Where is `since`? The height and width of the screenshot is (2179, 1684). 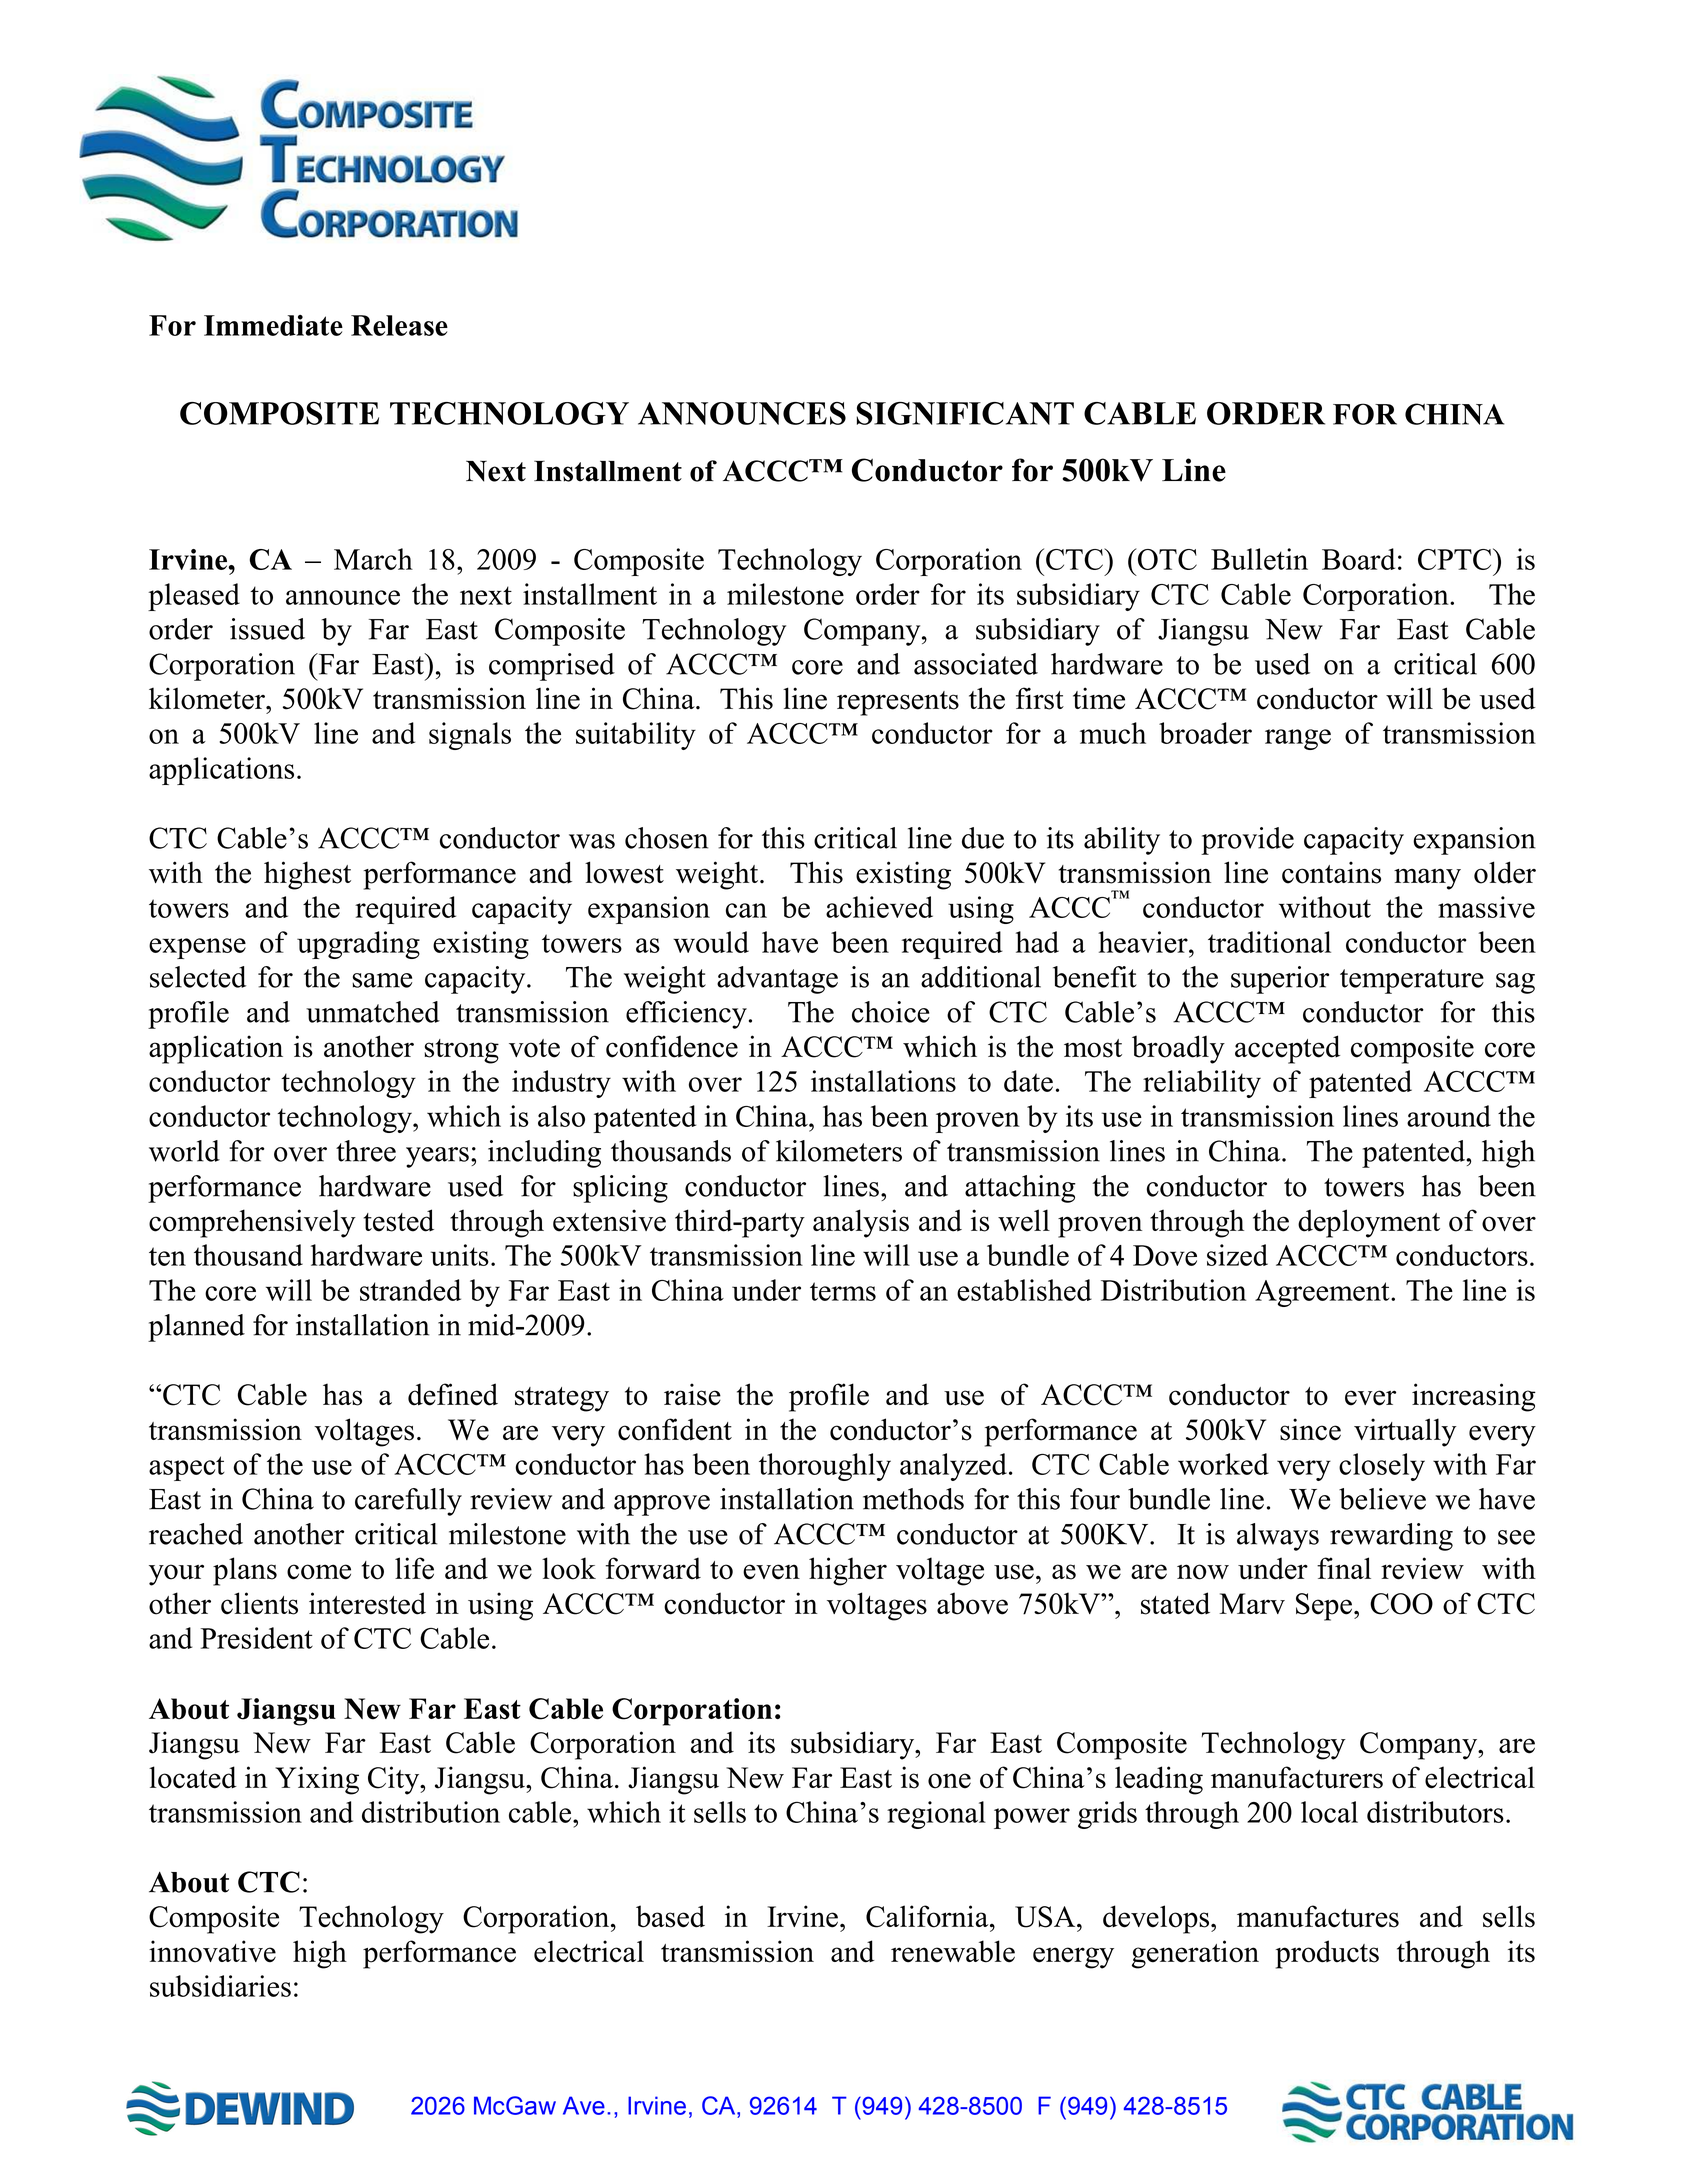 since is located at coordinates (1310, 1429).
